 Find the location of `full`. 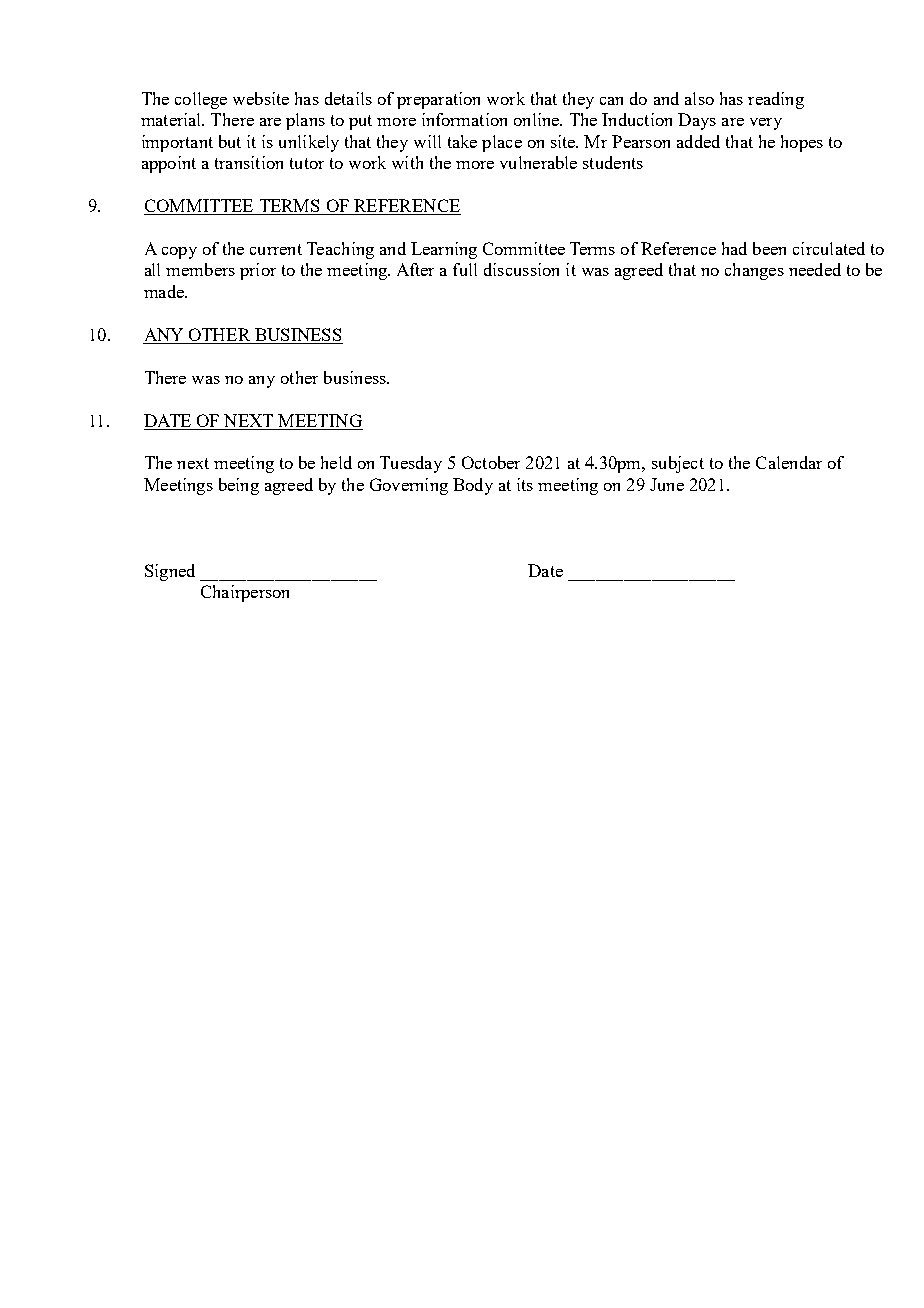

full is located at coordinates (465, 269).
